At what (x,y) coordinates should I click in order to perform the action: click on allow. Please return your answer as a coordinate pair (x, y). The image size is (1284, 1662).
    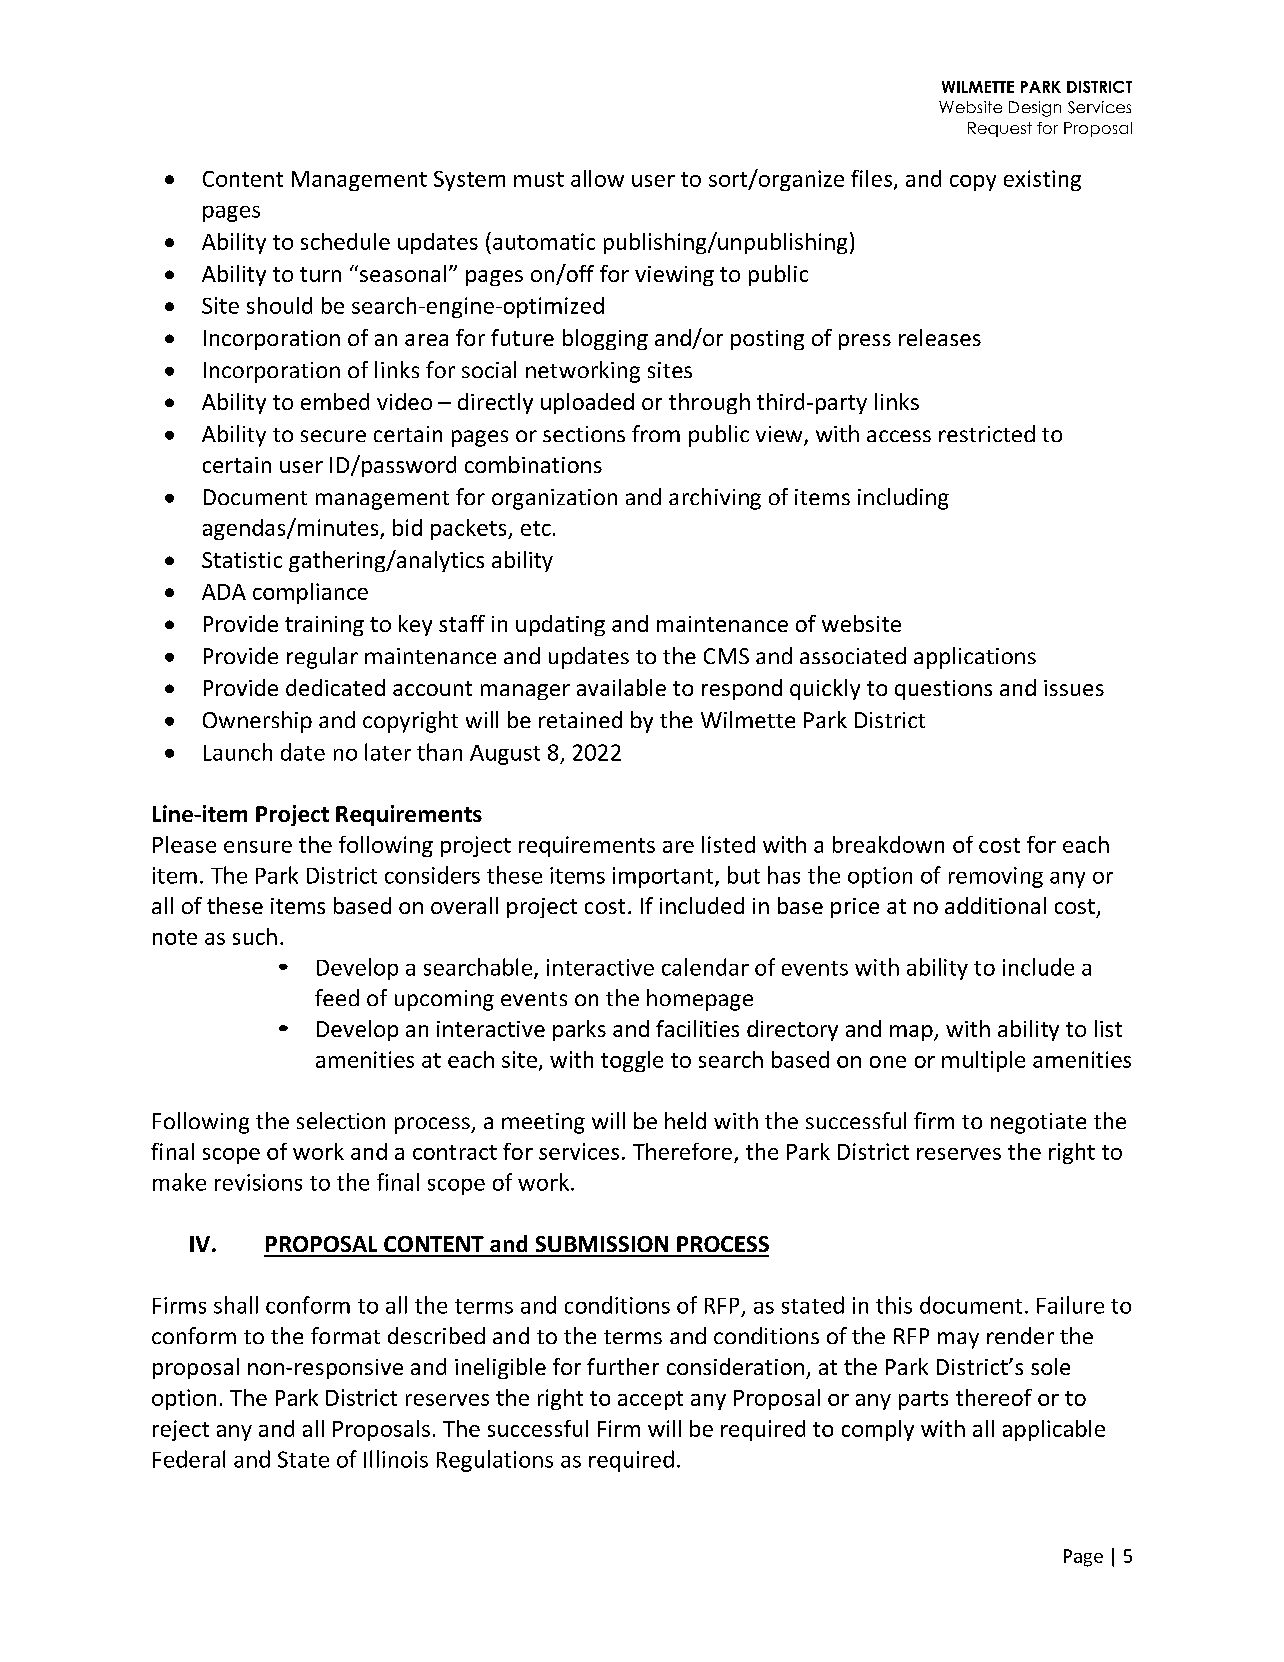
    Looking at the image, I should click on (597, 178).
